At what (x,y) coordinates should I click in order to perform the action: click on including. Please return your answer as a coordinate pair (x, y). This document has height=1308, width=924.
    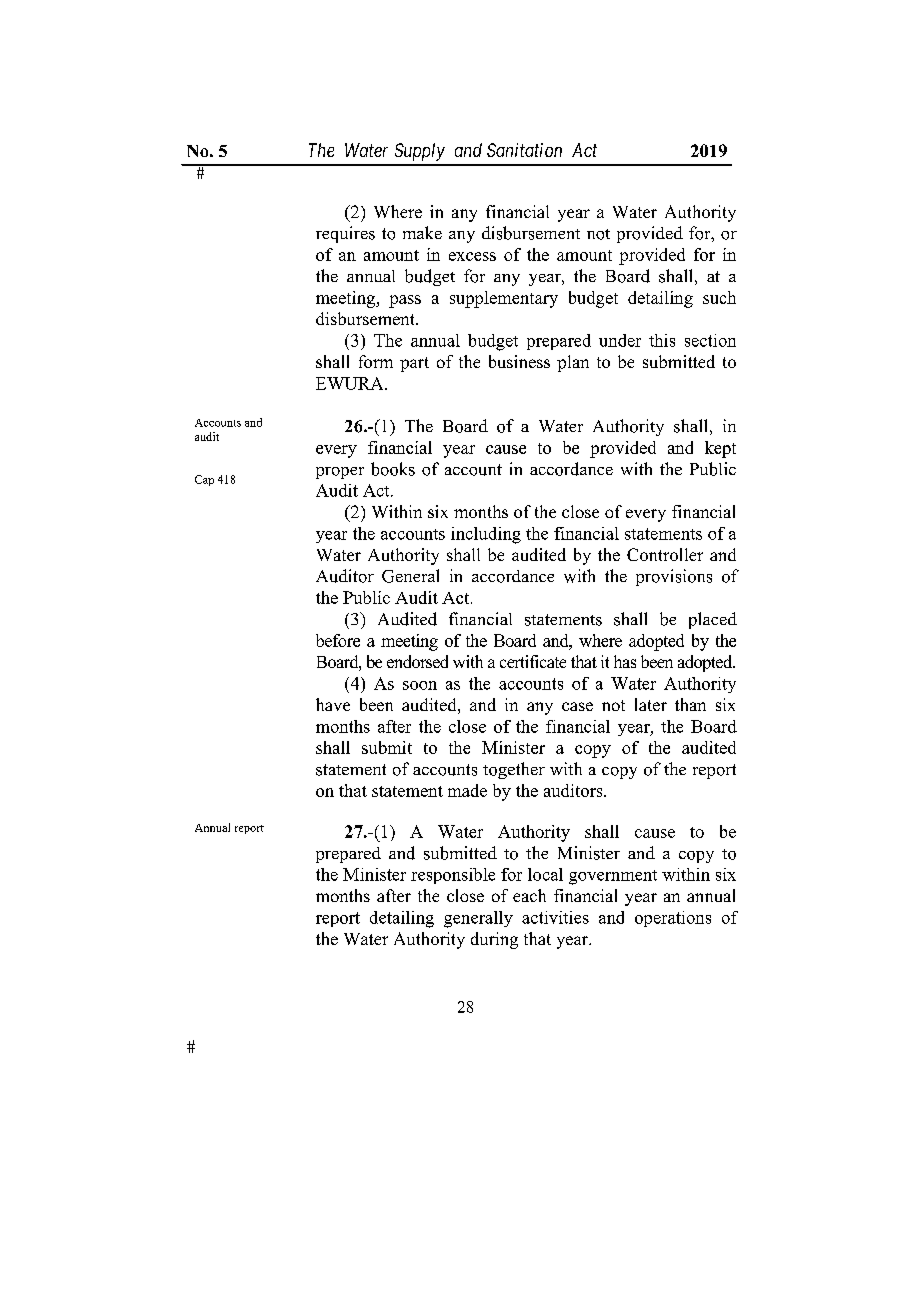
    Looking at the image, I should click on (486, 535).
